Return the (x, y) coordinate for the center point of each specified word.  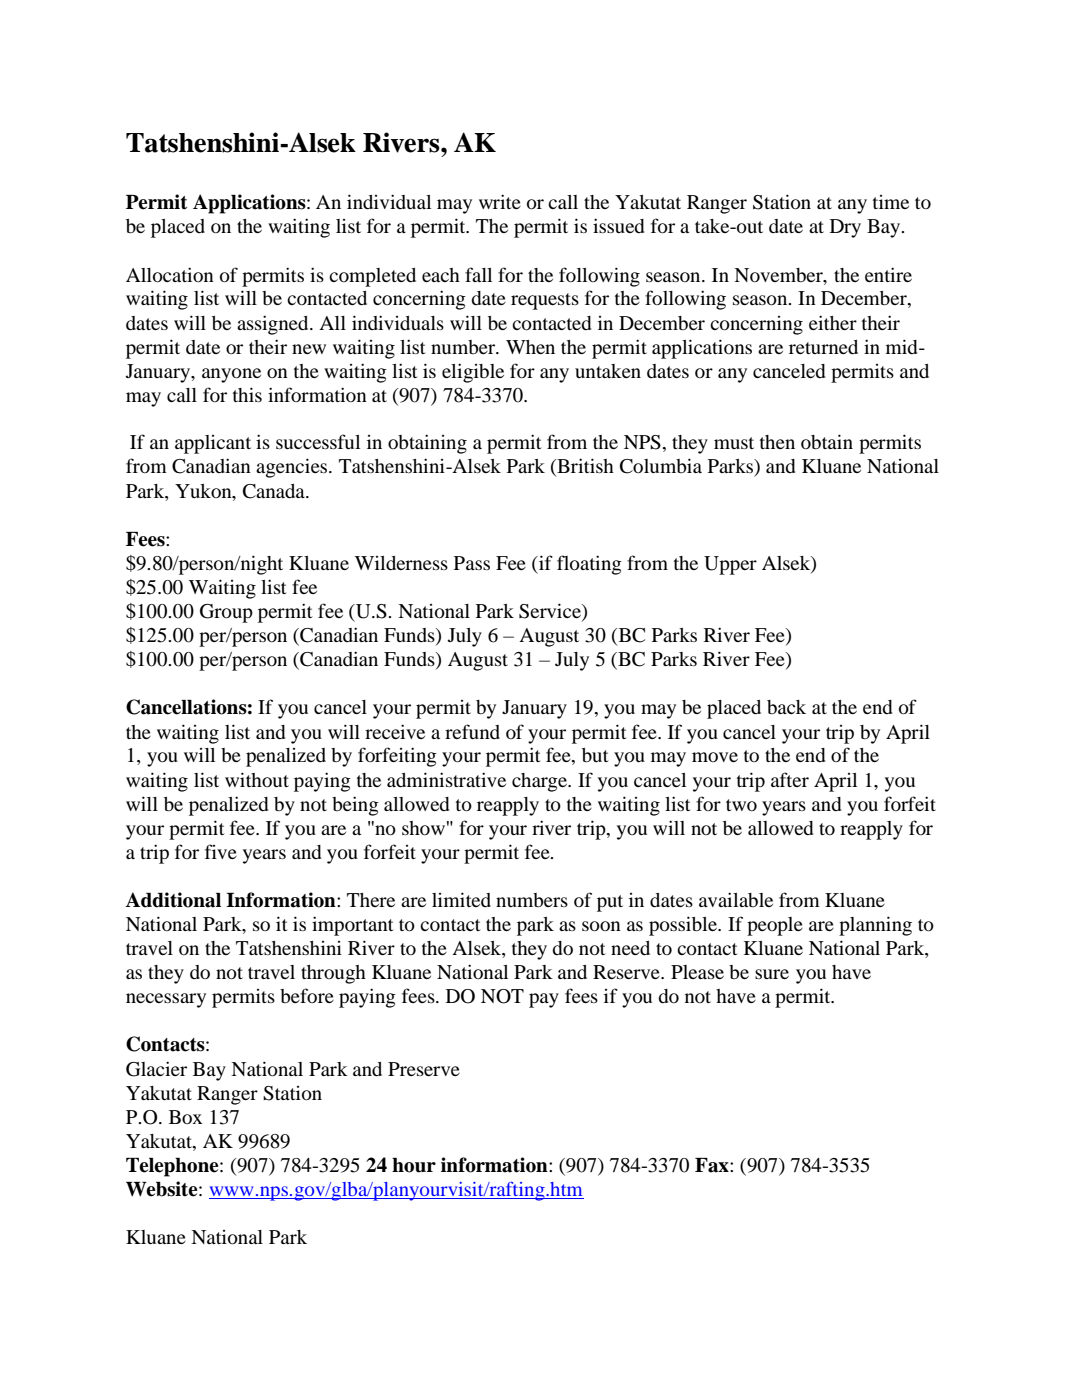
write (500, 201)
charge (540, 782)
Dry (845, 228)
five (221, 851)
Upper (730, 565)
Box (185, 1117)
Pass (472, 563)
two (741, 805)
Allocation (170, 275)
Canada (275, 491)
